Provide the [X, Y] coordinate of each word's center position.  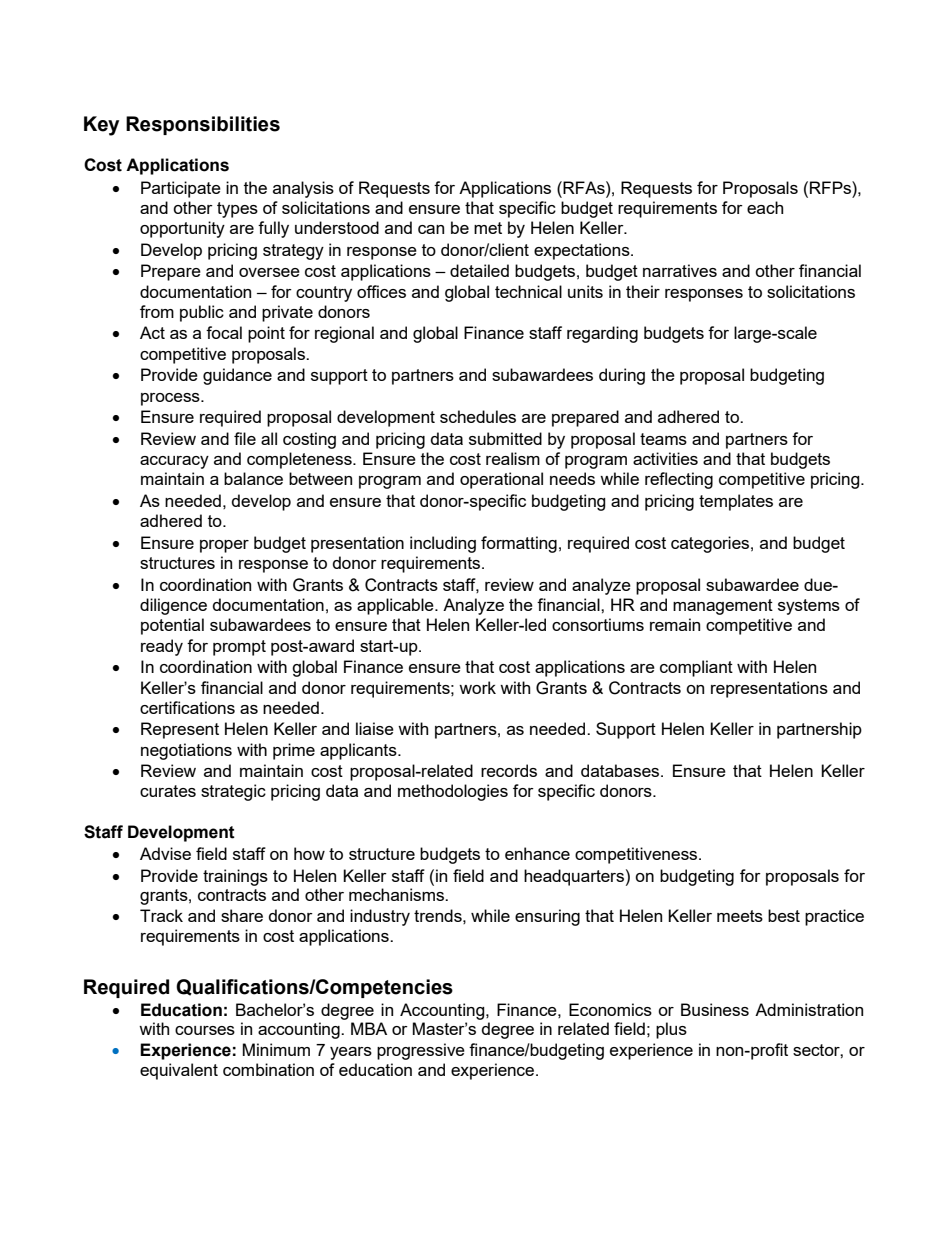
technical [528, 291]
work [477, 687]
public [202, 313]
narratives [680, 270]
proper [224, 546]
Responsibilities [203, 125]
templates [736, 502]
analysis [303, 189]
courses [205, 1030]
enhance [537, 853]
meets [740, 916]
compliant [696, 668]
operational [501, 480]
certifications [187, 707]
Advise [165, 853]
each [765, 207]
